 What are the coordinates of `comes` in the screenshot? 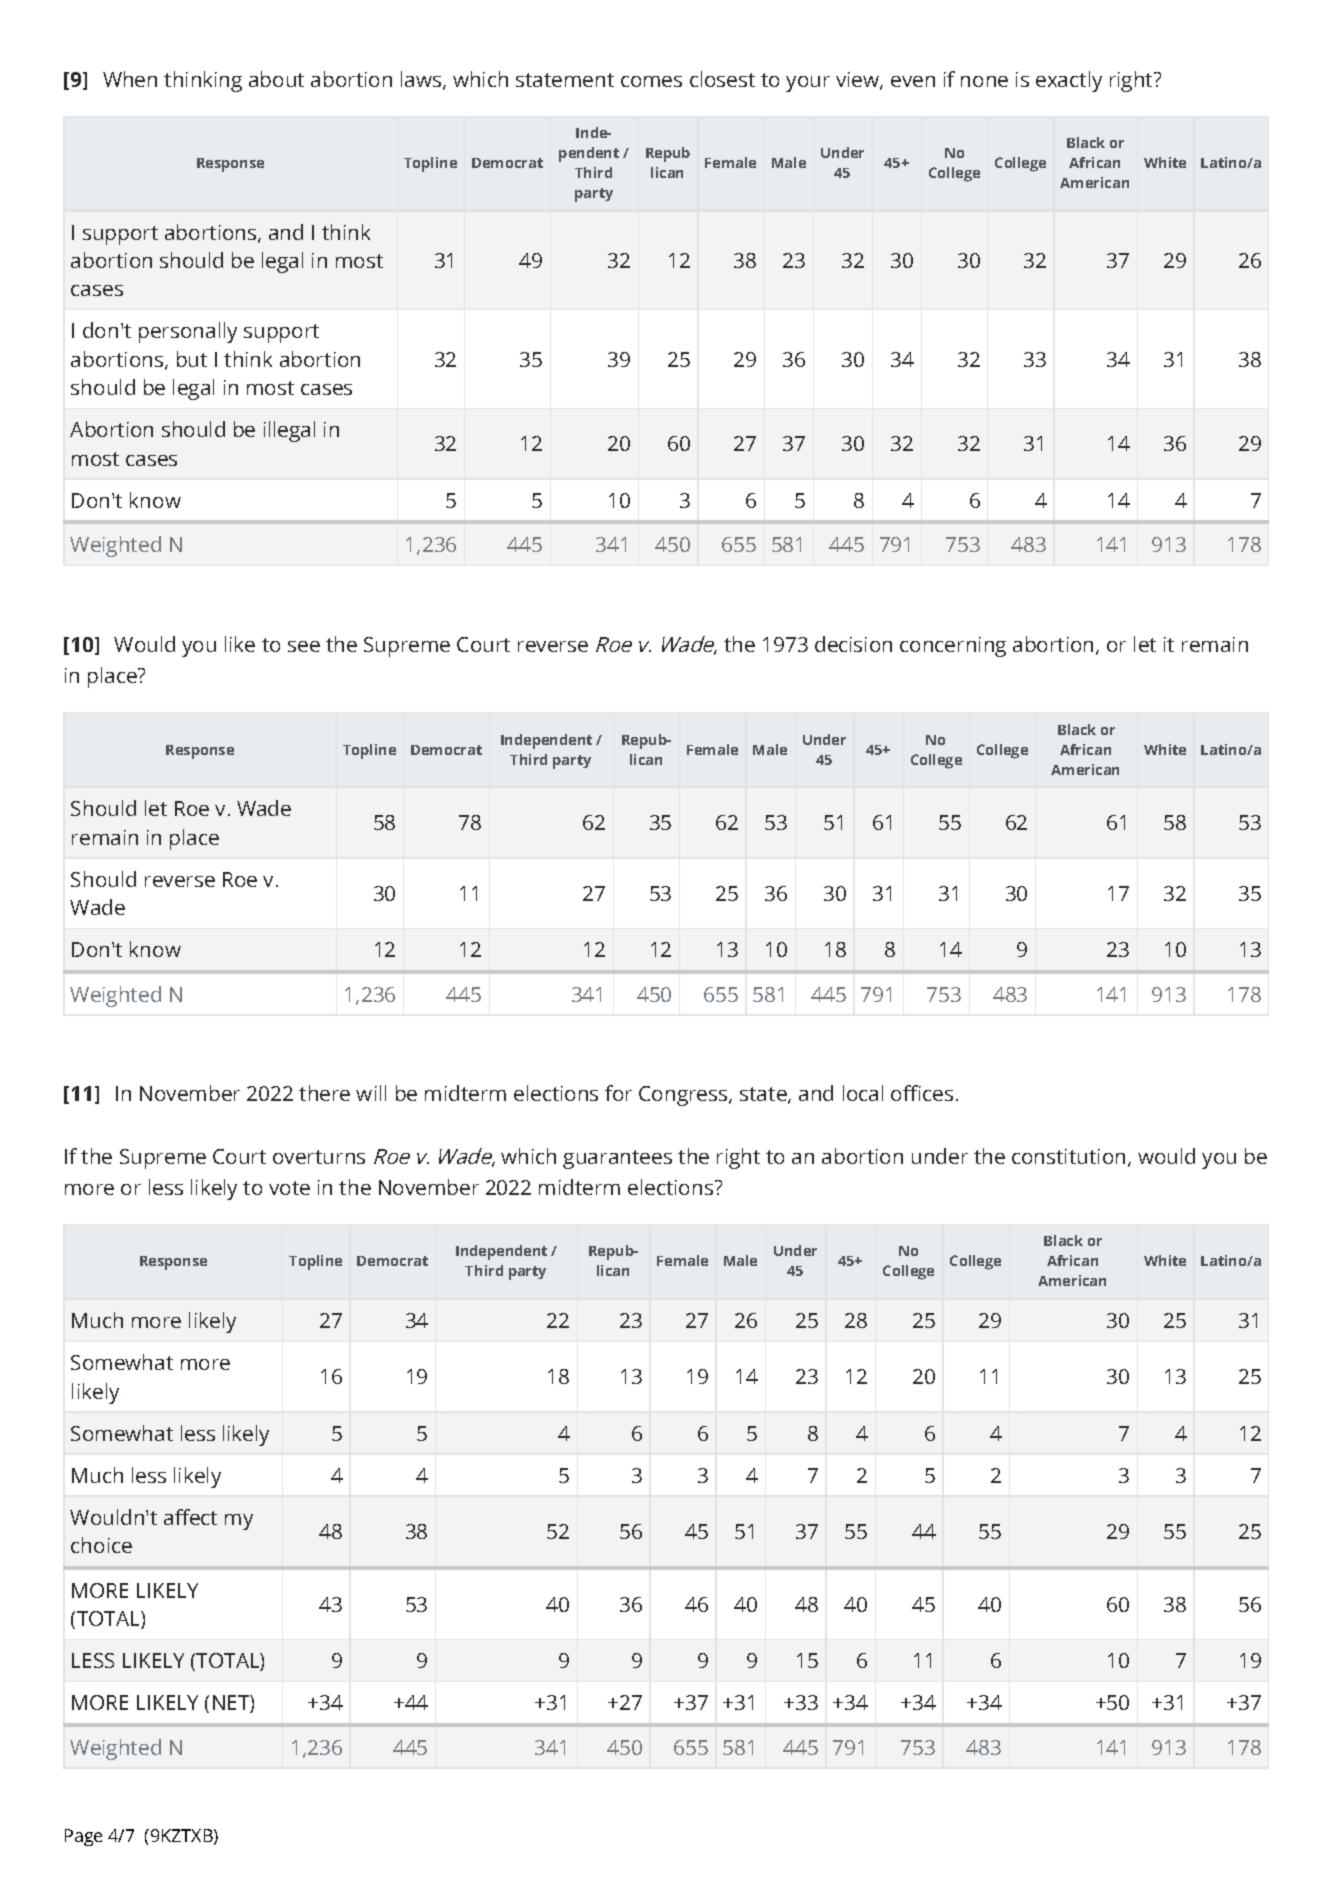 It's located at (651, 81).
